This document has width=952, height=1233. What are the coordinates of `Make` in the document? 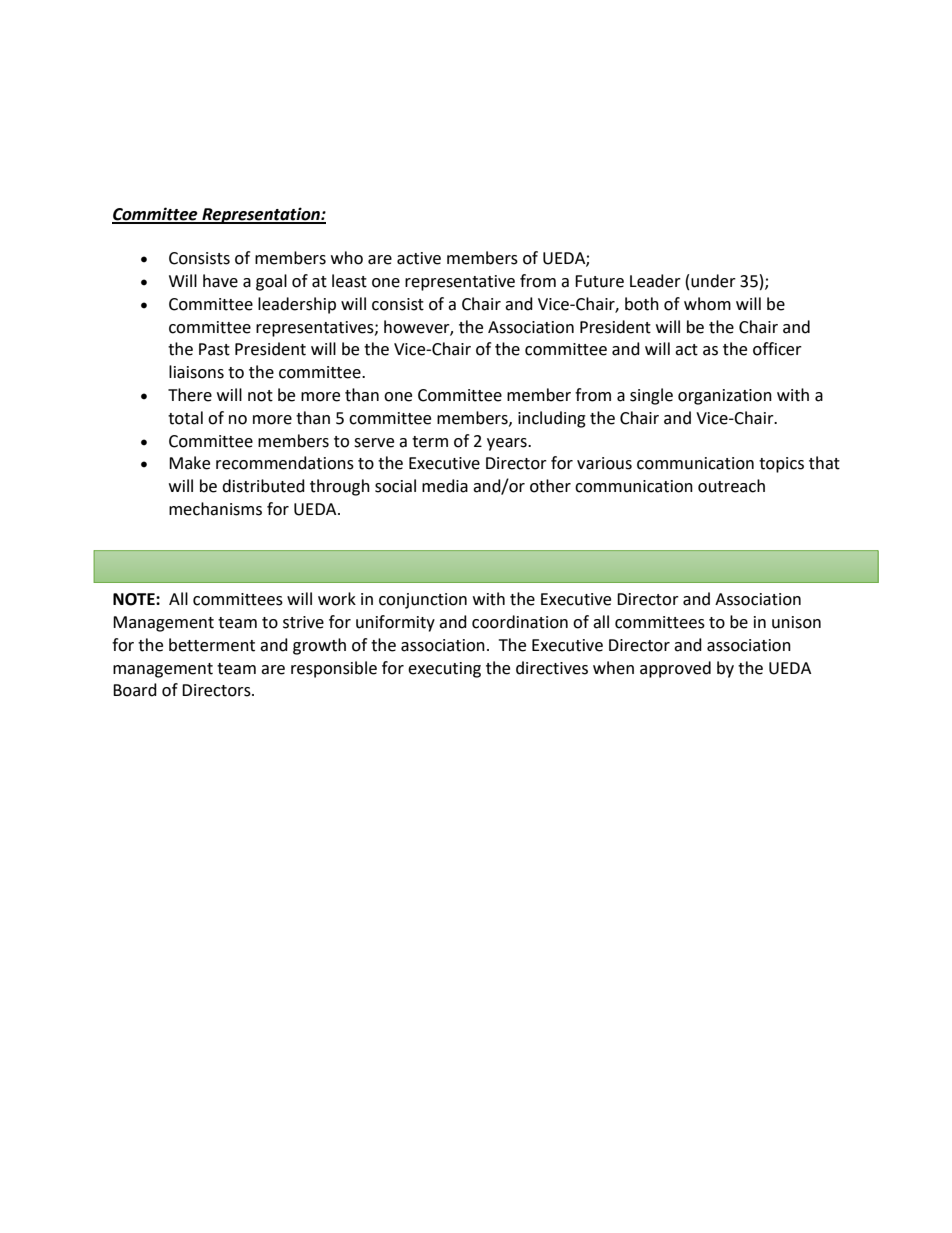 It's located at (189, 463).
